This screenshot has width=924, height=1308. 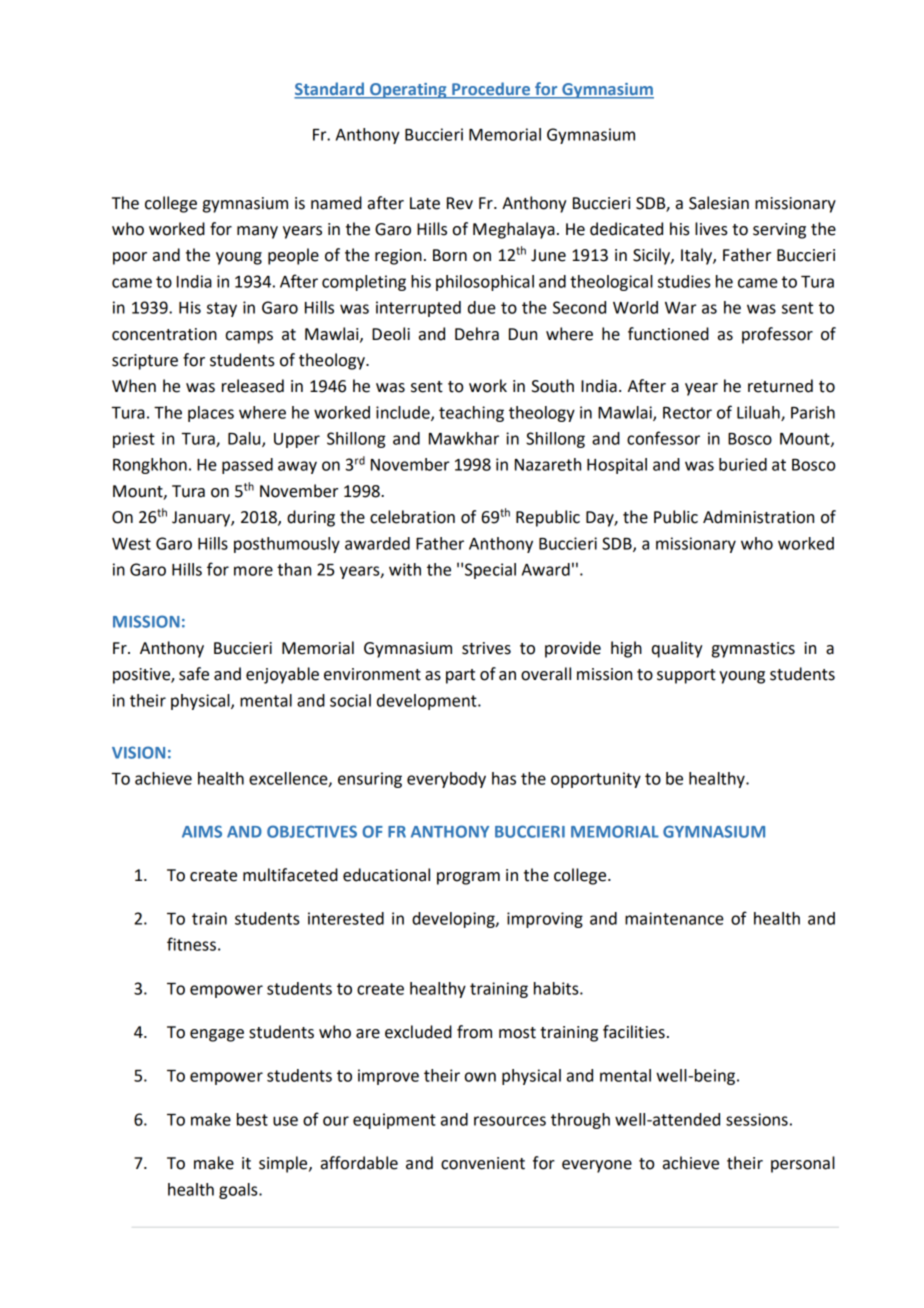 I want to click on Procedure, so click(x=491, y=90).
